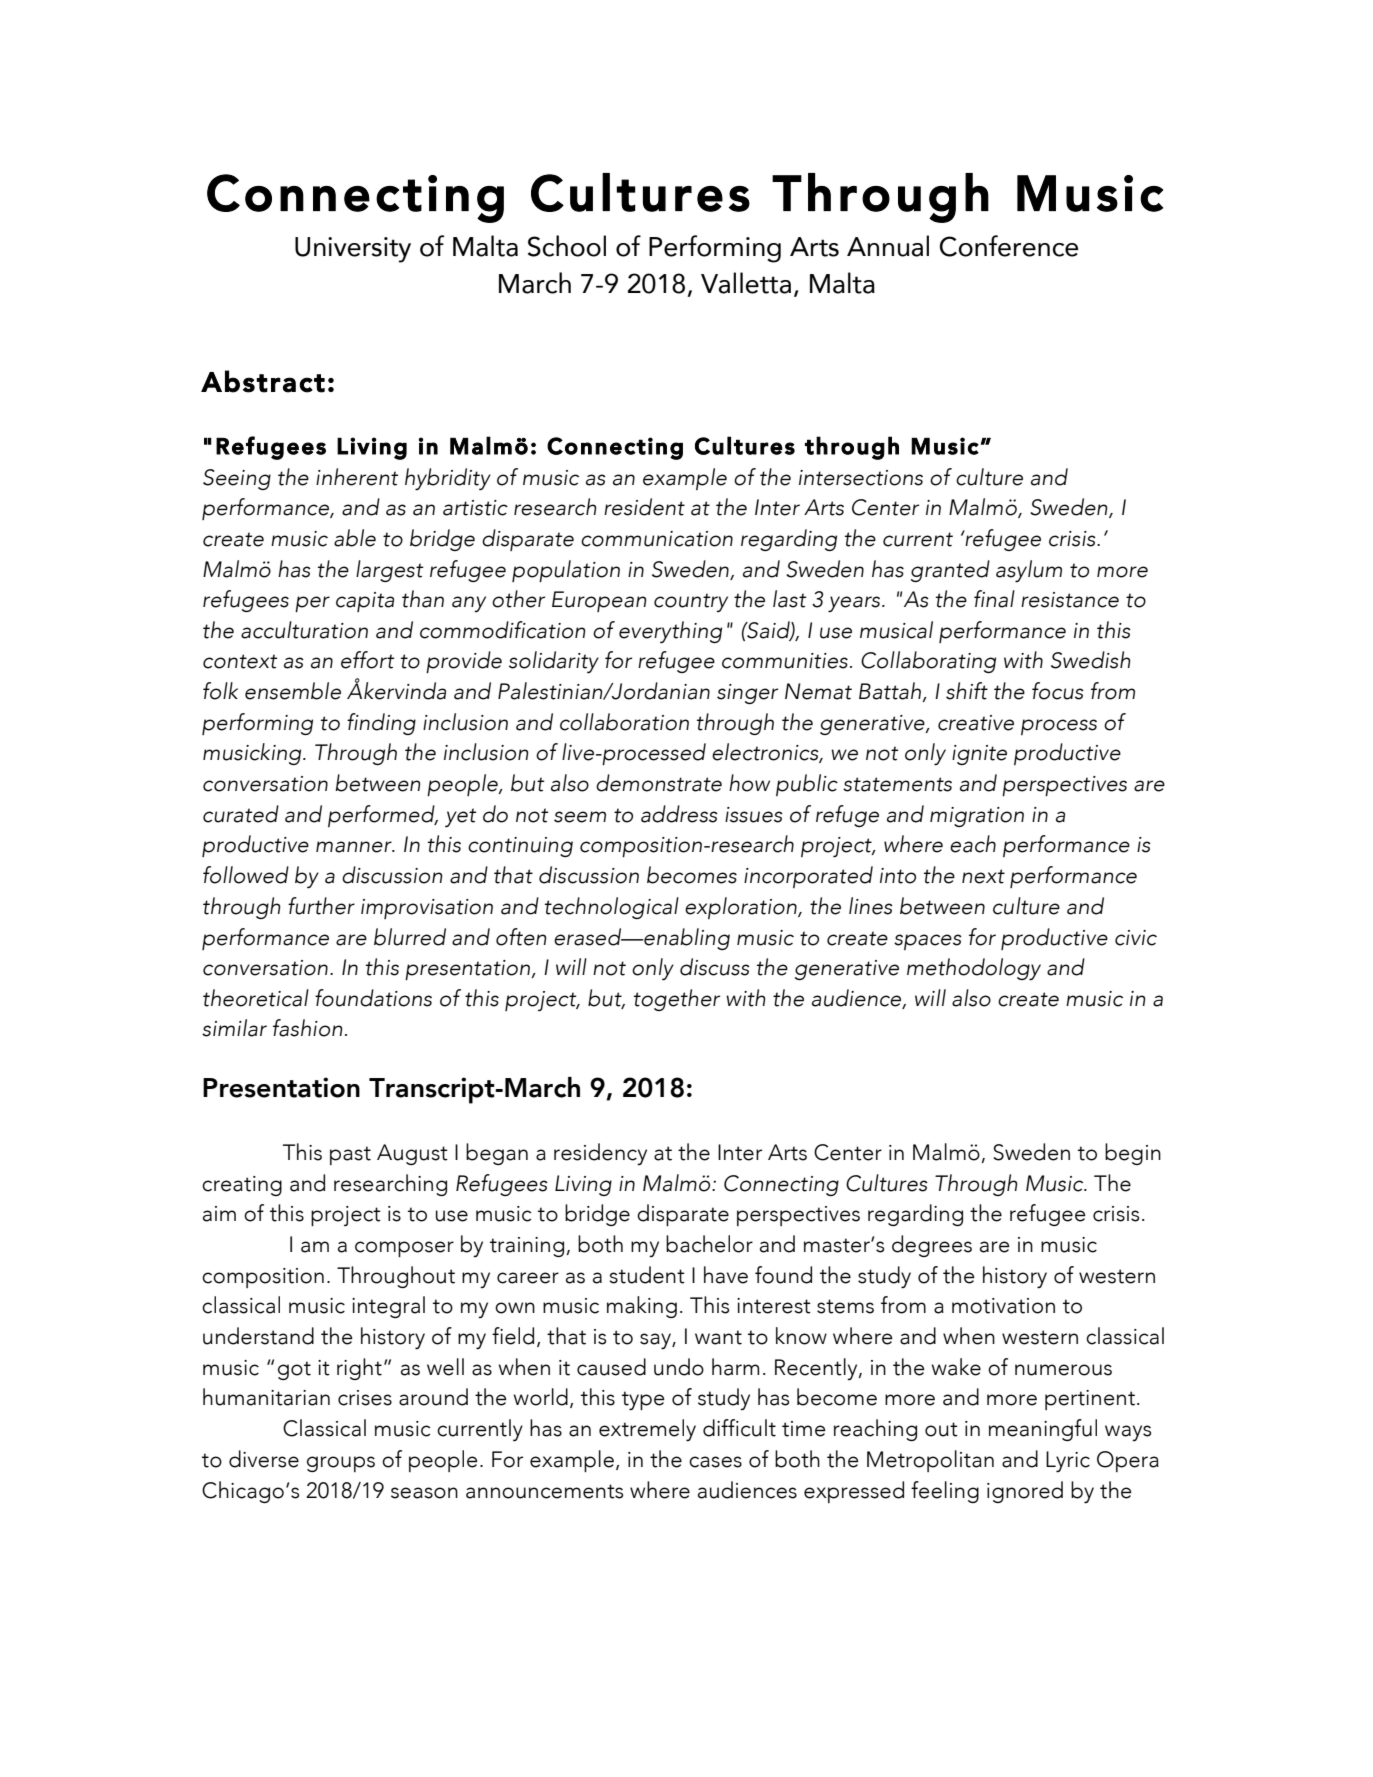 The width and height of the screenshot is (1373, 1777). I want to click on address, so click(679, 814).
